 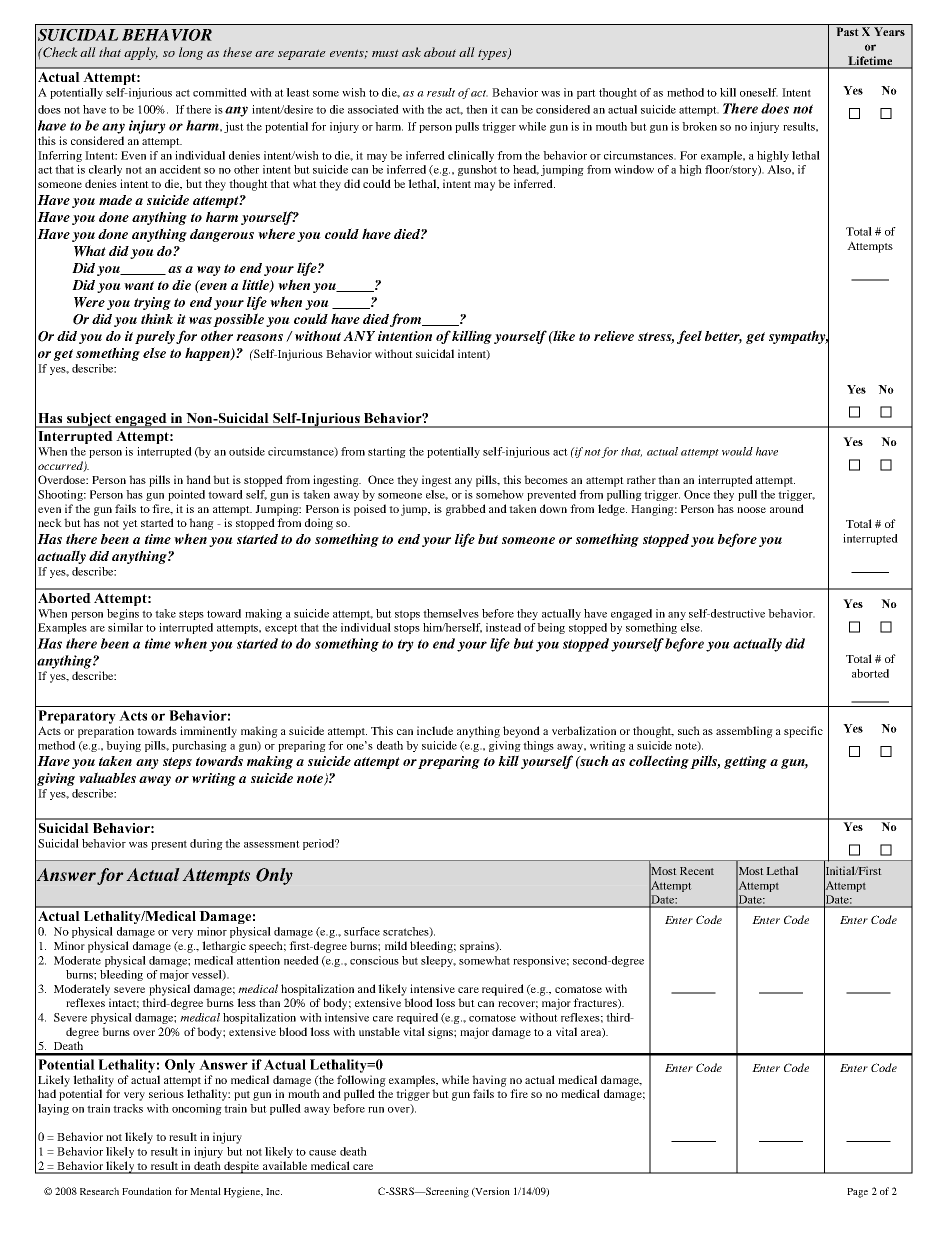 What do you see at coordinates (155, 337) in the image?
I see `purely` at bounding box center [155, 337].
